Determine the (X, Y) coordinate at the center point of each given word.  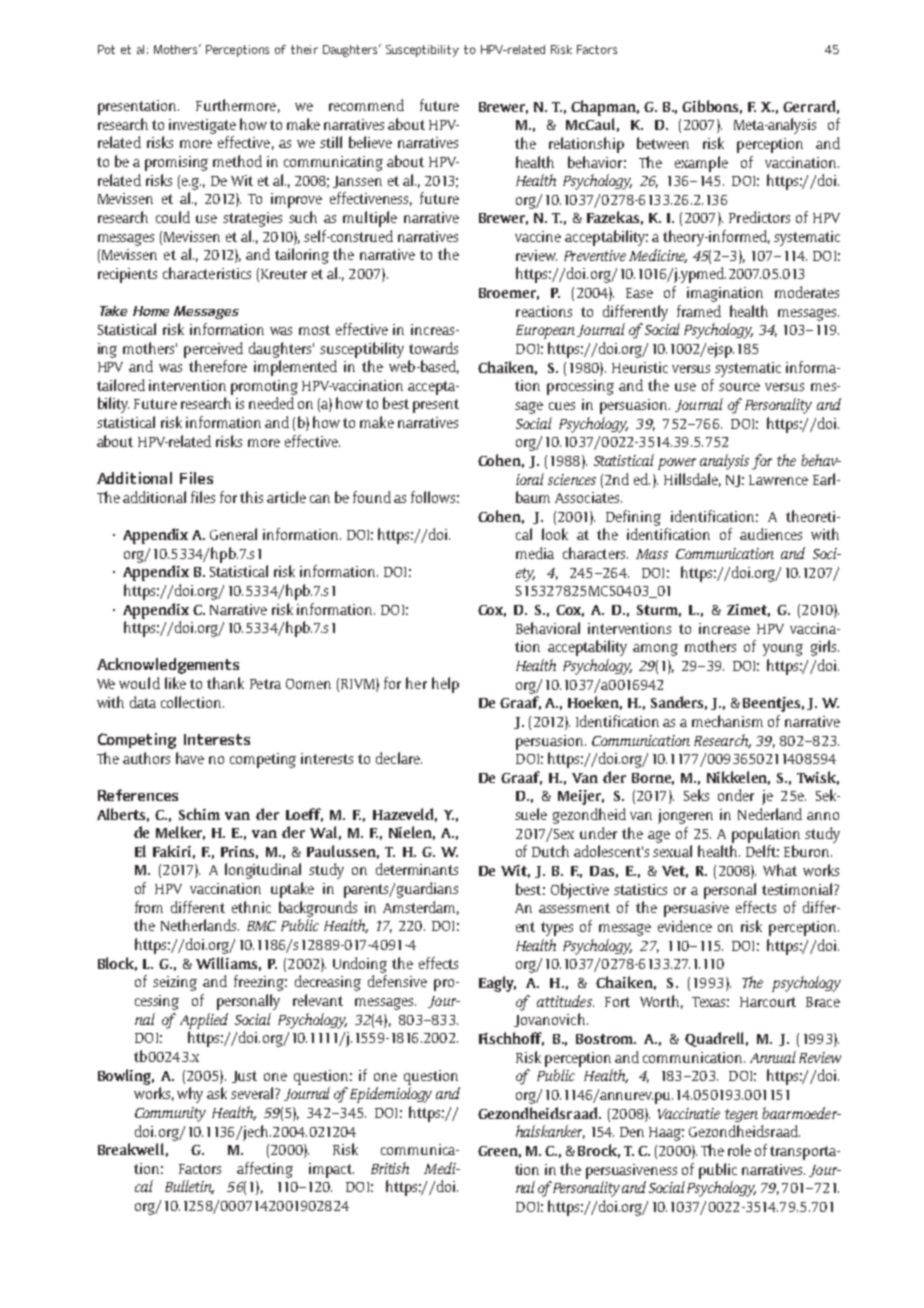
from (149, 907)
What (780, 870)
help (445, 685)
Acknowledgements (168, 666)
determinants (417, 869)
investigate (202, 126)
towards (433, 348)
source (739, 387)
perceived (213, 350)
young (783, 650)
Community (170, 1114)
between (663, 143)
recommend (366, 105)
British (390, 1168)
